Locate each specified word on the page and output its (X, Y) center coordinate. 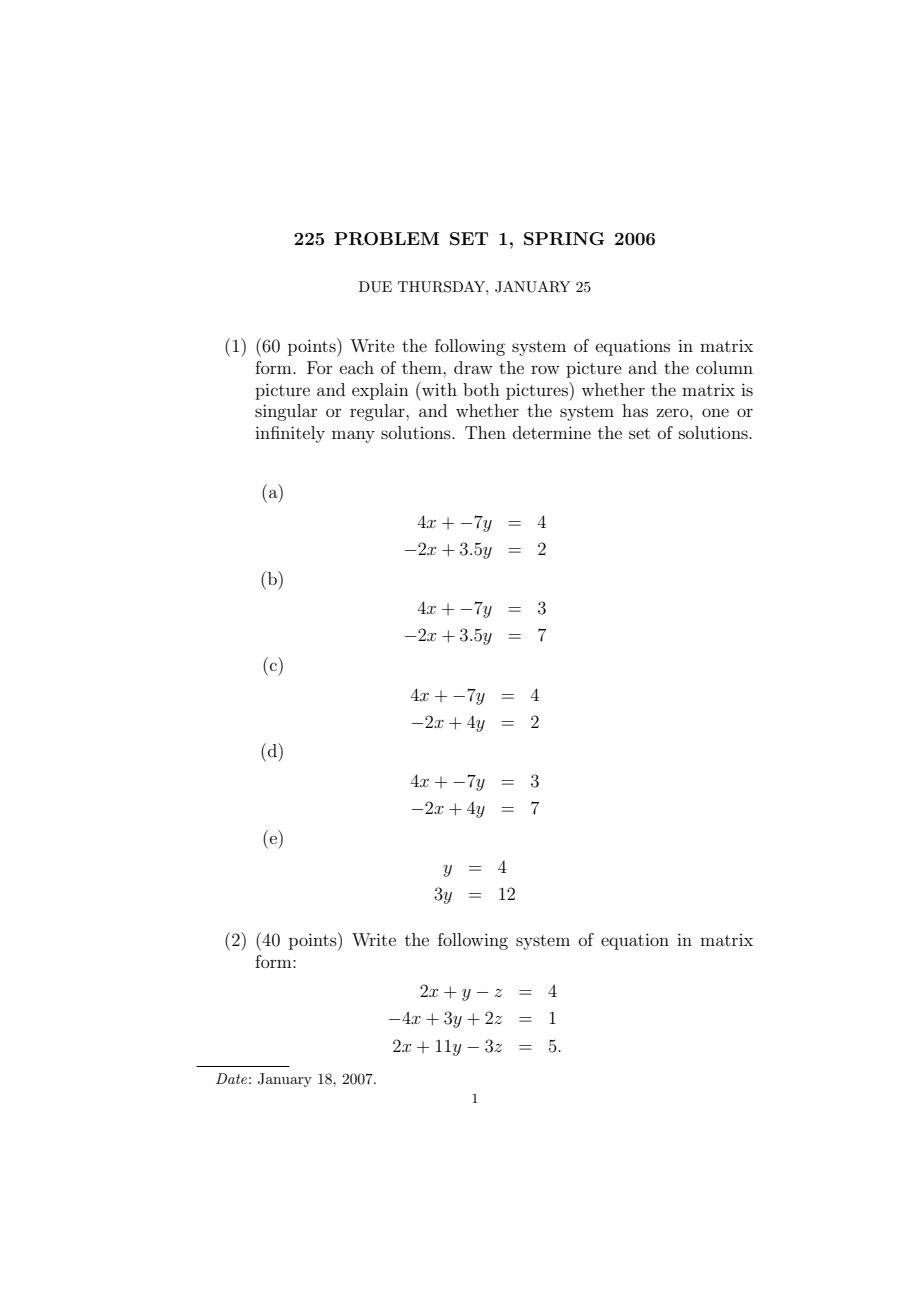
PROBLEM (386, 239)
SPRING (564, 239)
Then (485, 432)
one (715, 412)
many (353, 436)
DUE (375, 287)
